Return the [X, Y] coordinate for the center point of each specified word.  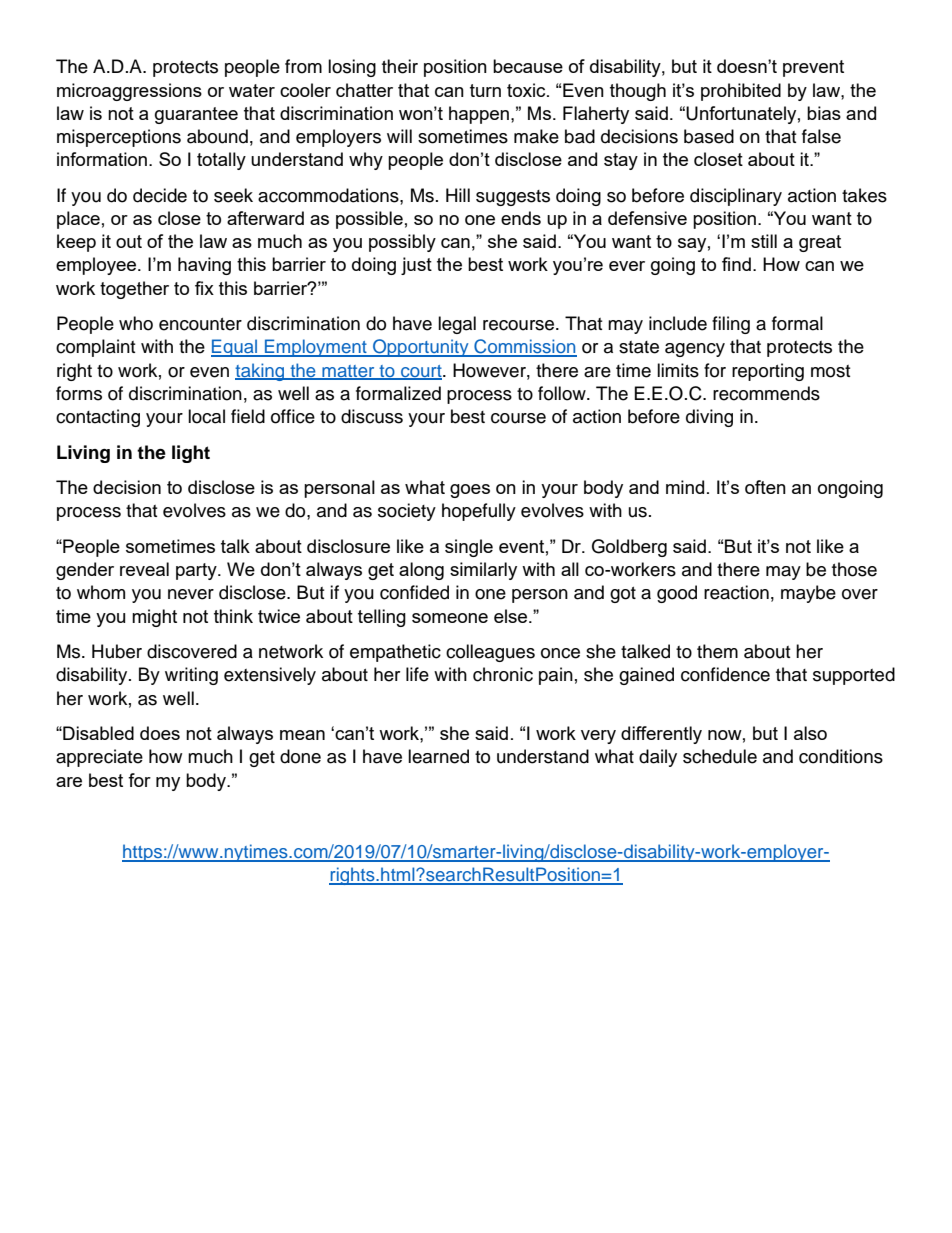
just [416, 266]
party [197, 571]
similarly [483, 571]
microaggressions [129, 92]
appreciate [99, 758]
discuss [372, 416]
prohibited [741, 92]
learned [438, 756]
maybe [808, 594]
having [204, 266]
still [764, 241]
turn [485, 90]
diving [709, 418]
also [810, 733]
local [206, 416]
